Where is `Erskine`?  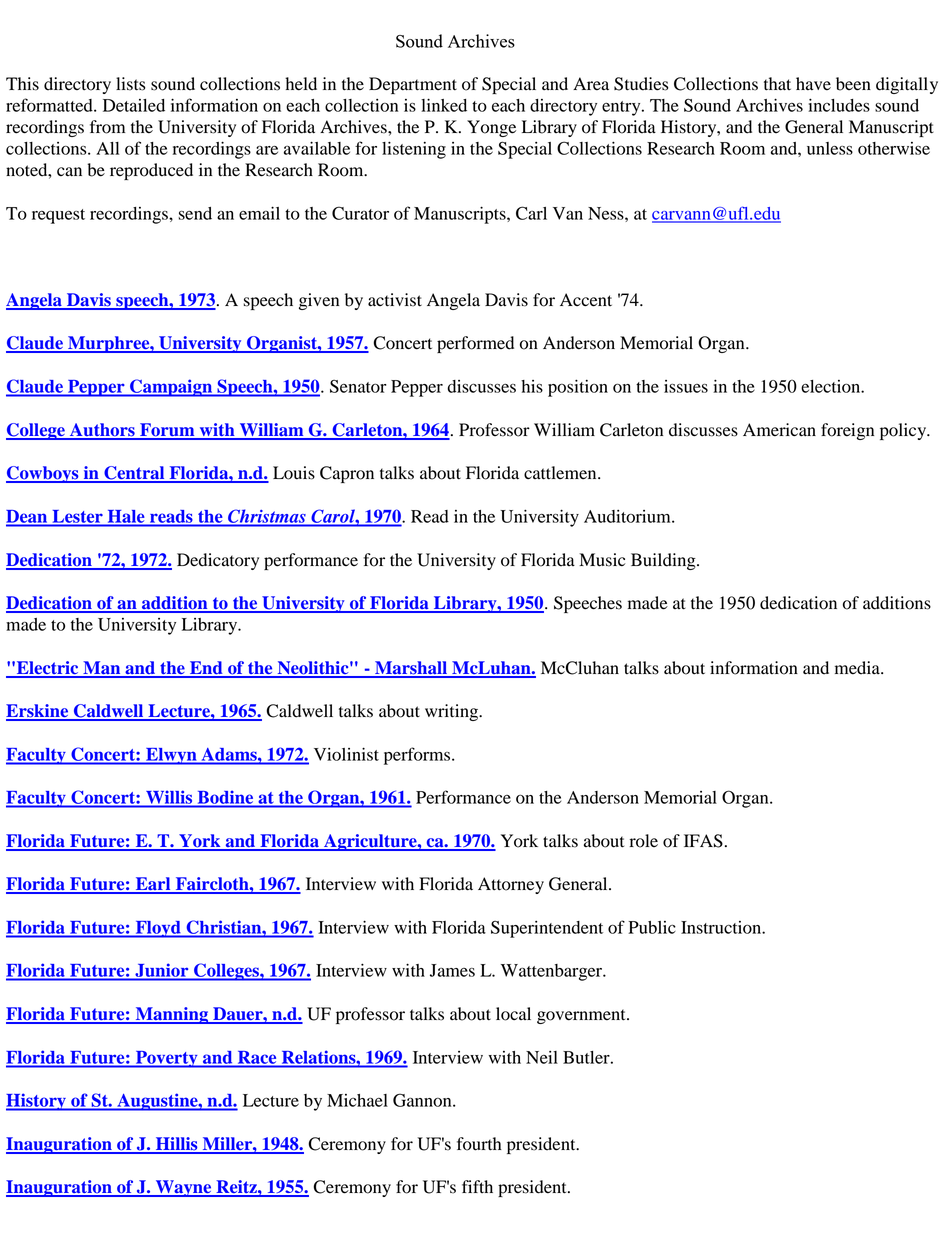 Erskine is located at coordinates (38, 712).
